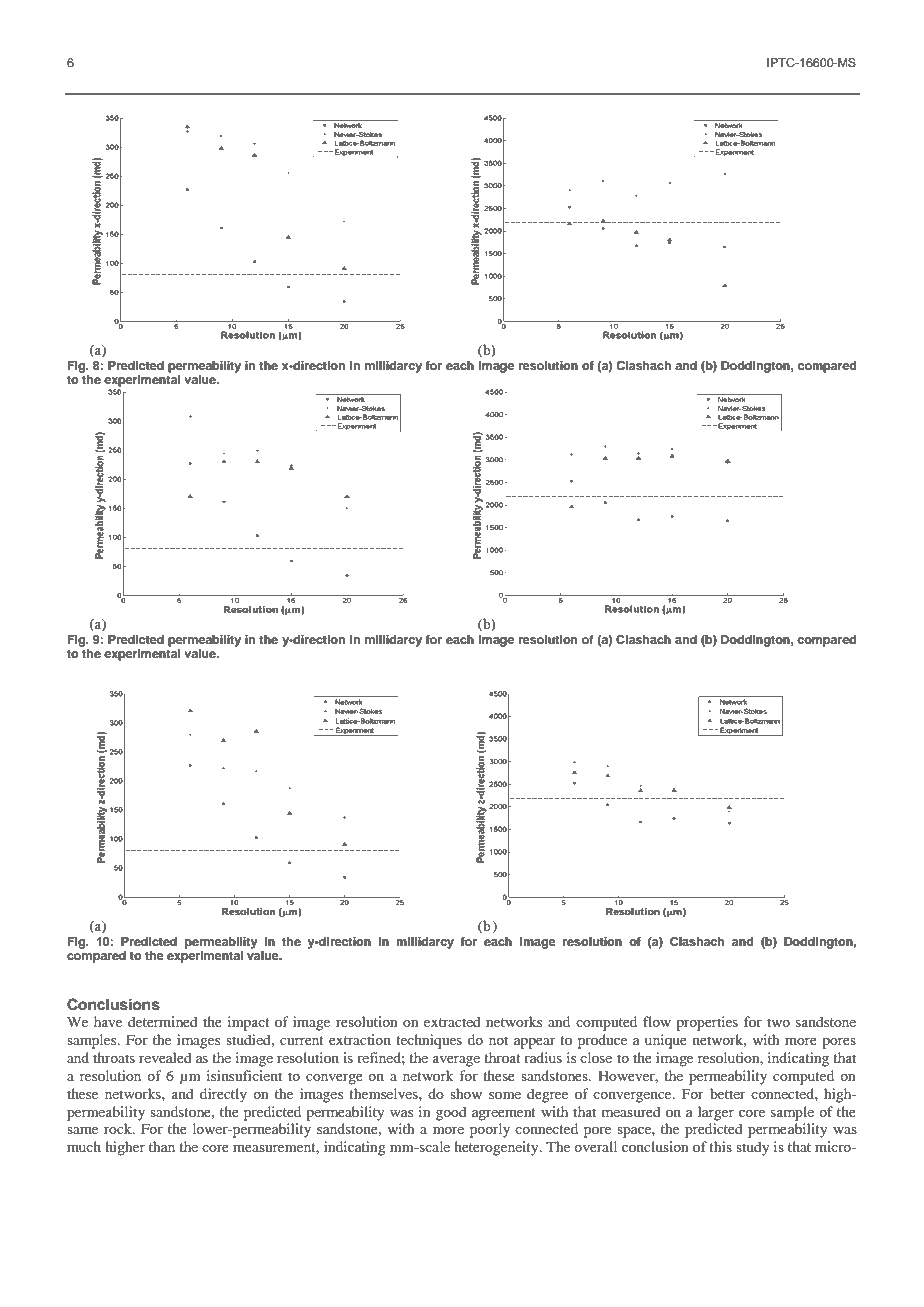  What do you see at coordinates (162, 1146) in the image?
I see `than` at bounding box center [162, 1146].
